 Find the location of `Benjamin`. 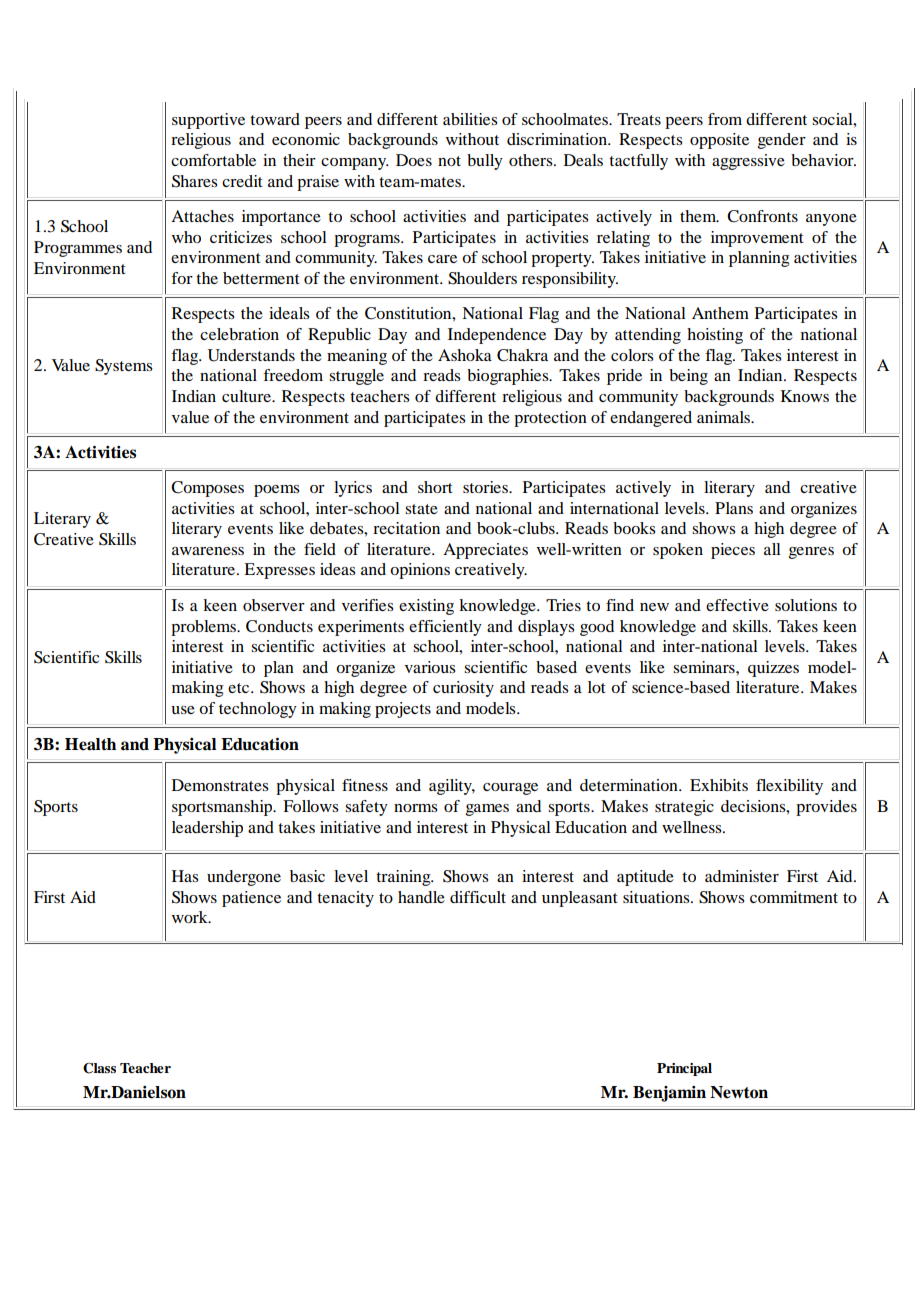

Benjamin is located at coordinates (669, 1094).
